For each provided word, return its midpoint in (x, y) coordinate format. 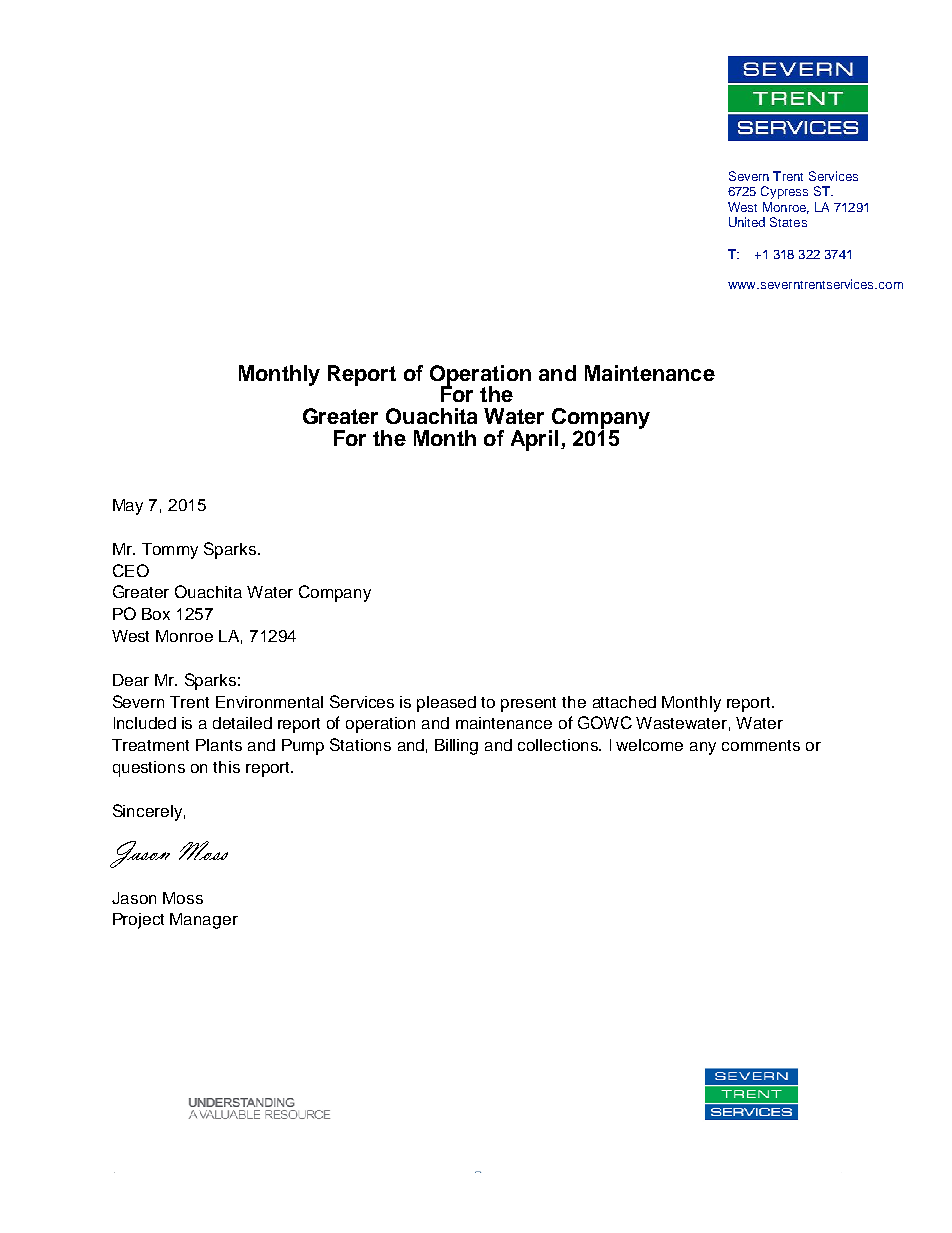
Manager (204, 921)
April (534, 440)
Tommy (170, 551)
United (747, 222)
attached (624, 702)
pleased (446, 704)
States (788, 222)
